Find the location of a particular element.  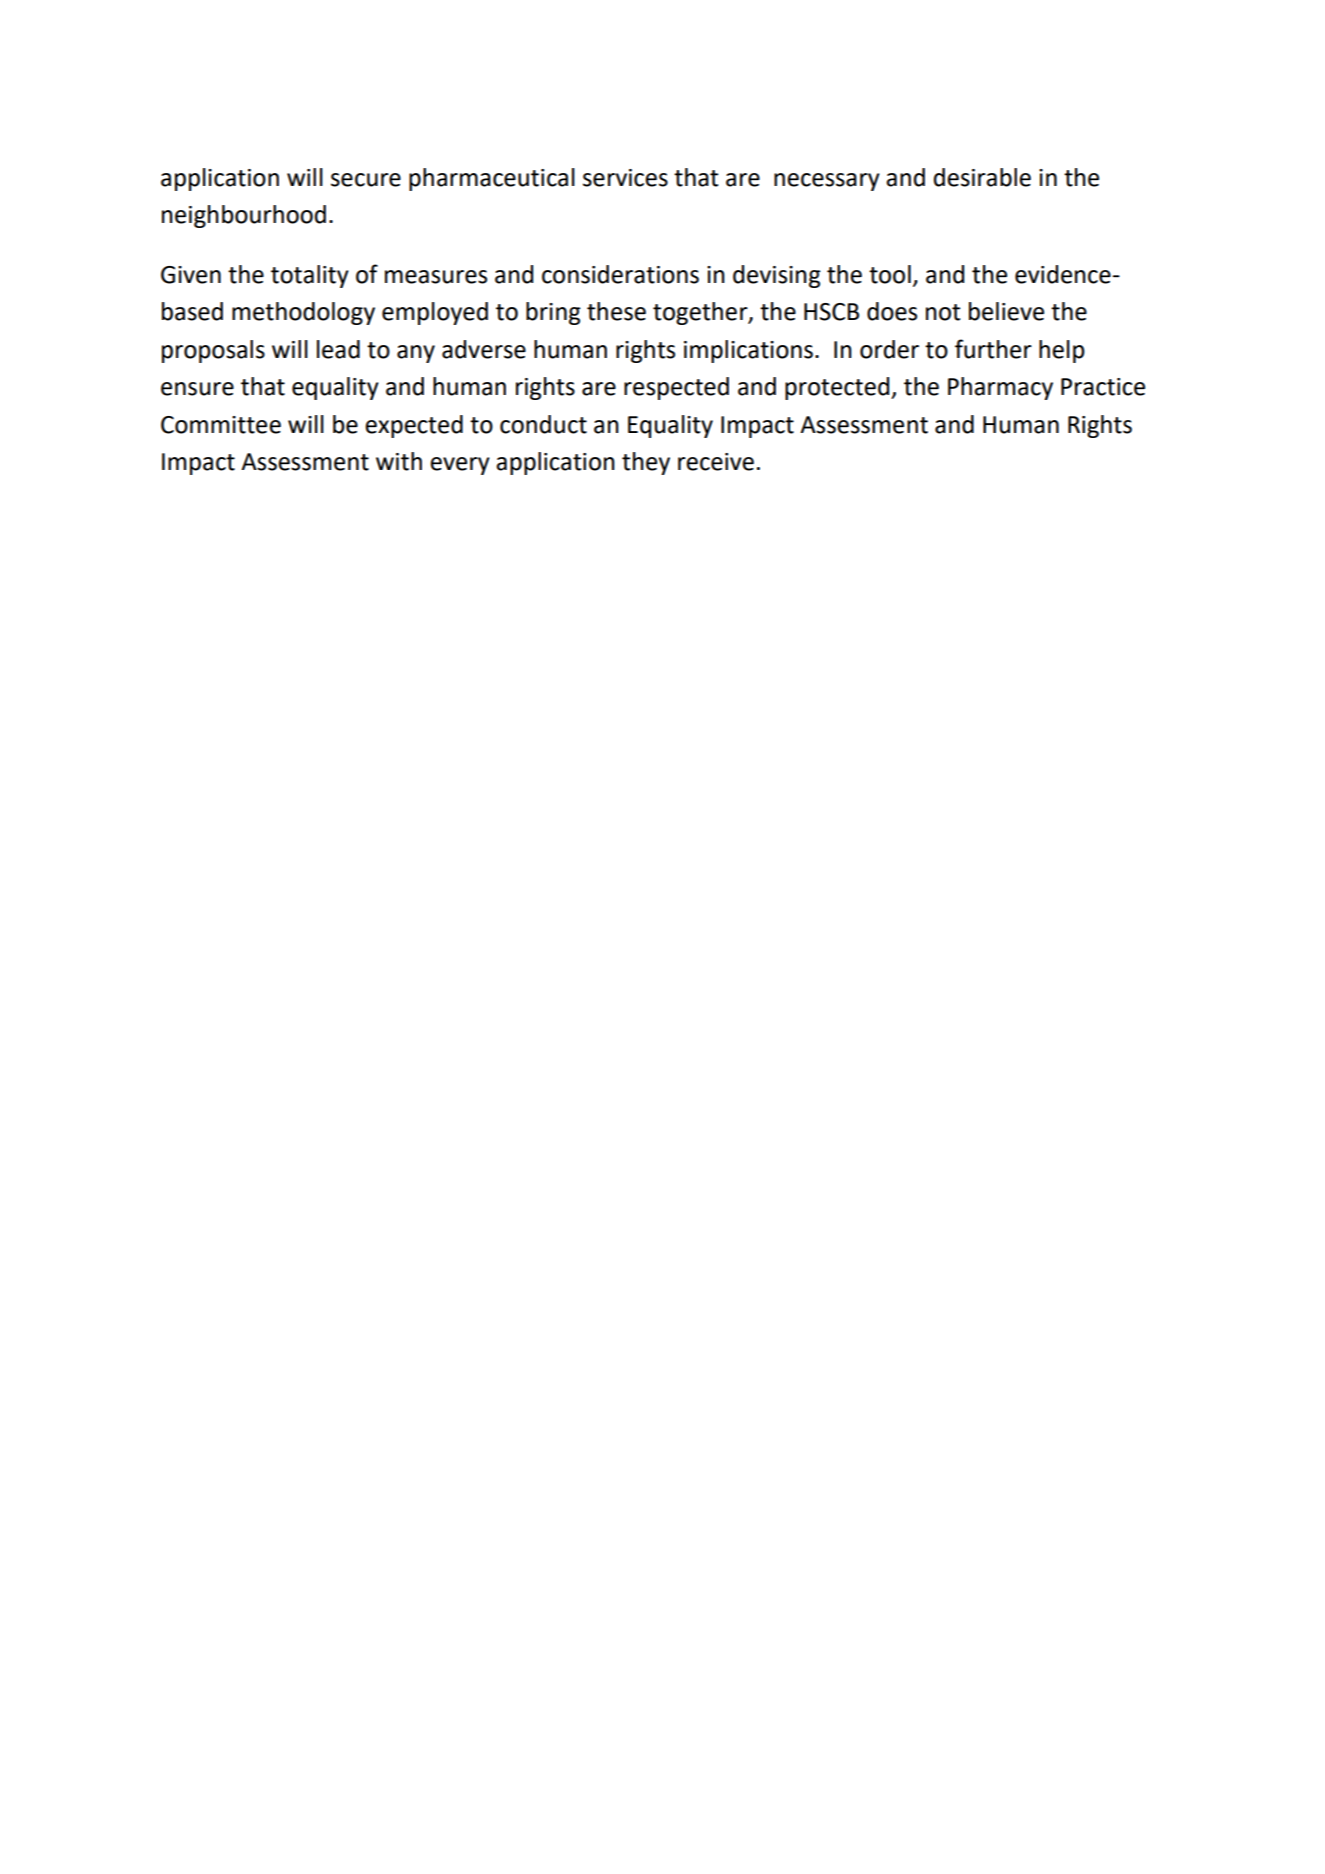

they is located at coordinates (646, 463).
